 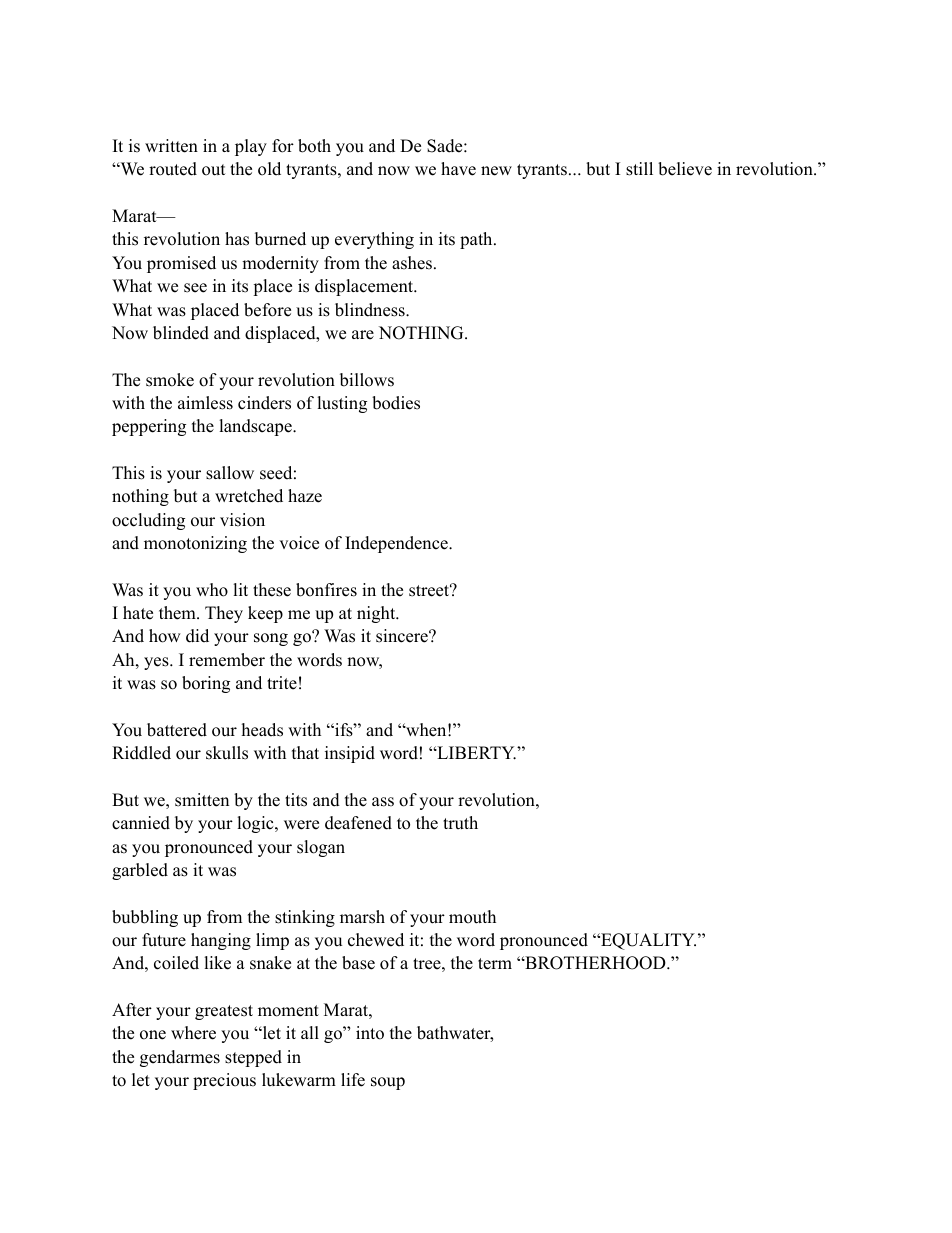 What do you see at coordinates (202, 800) in the page?
I see `smitten` at bounding box center [202, 800].
